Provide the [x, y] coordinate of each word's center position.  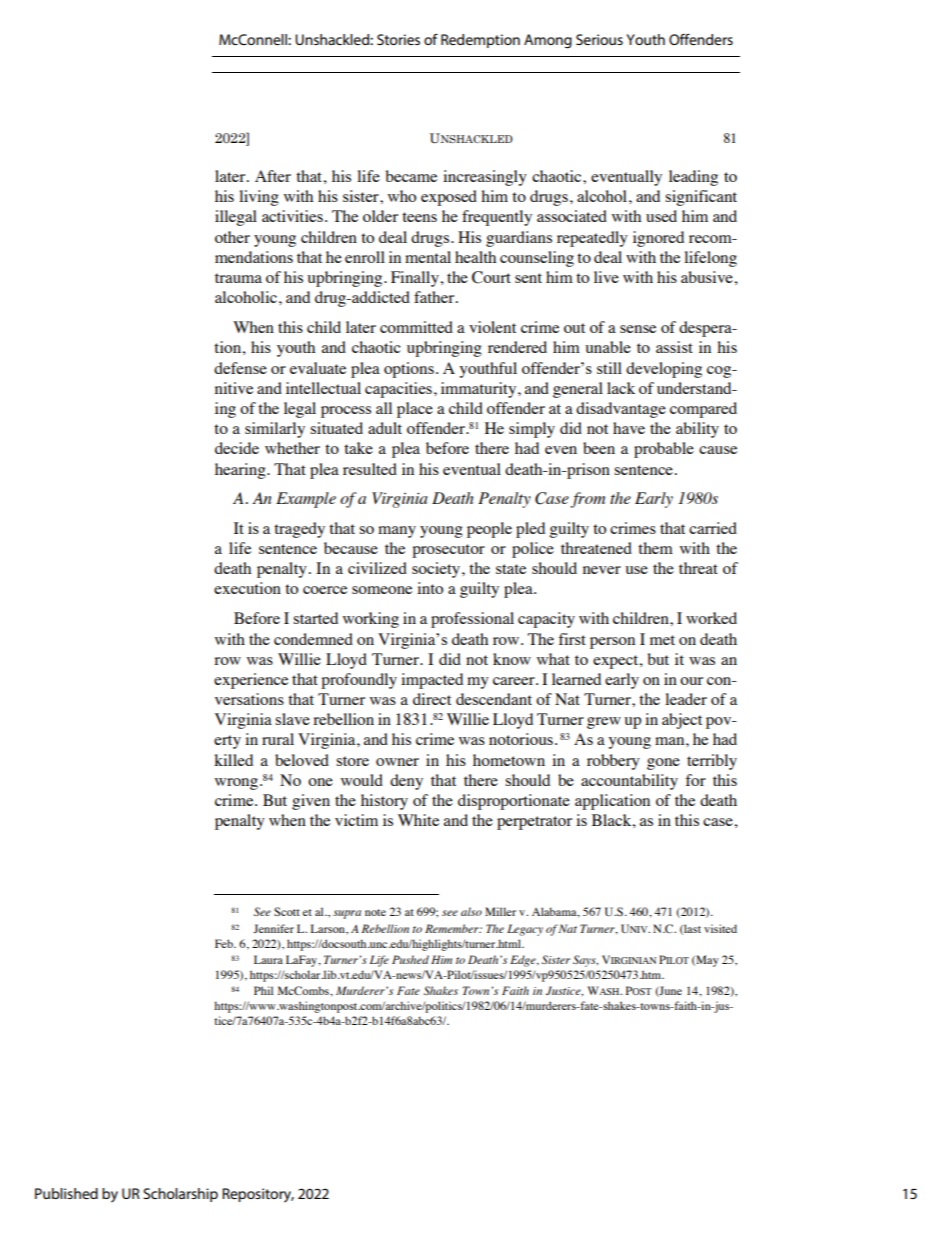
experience [251, 681]
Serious [599, 39]
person [612, 643]
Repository [258, 1195]
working [371, 620]
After [273, 176]
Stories [398, 39]
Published [66, 1193]
